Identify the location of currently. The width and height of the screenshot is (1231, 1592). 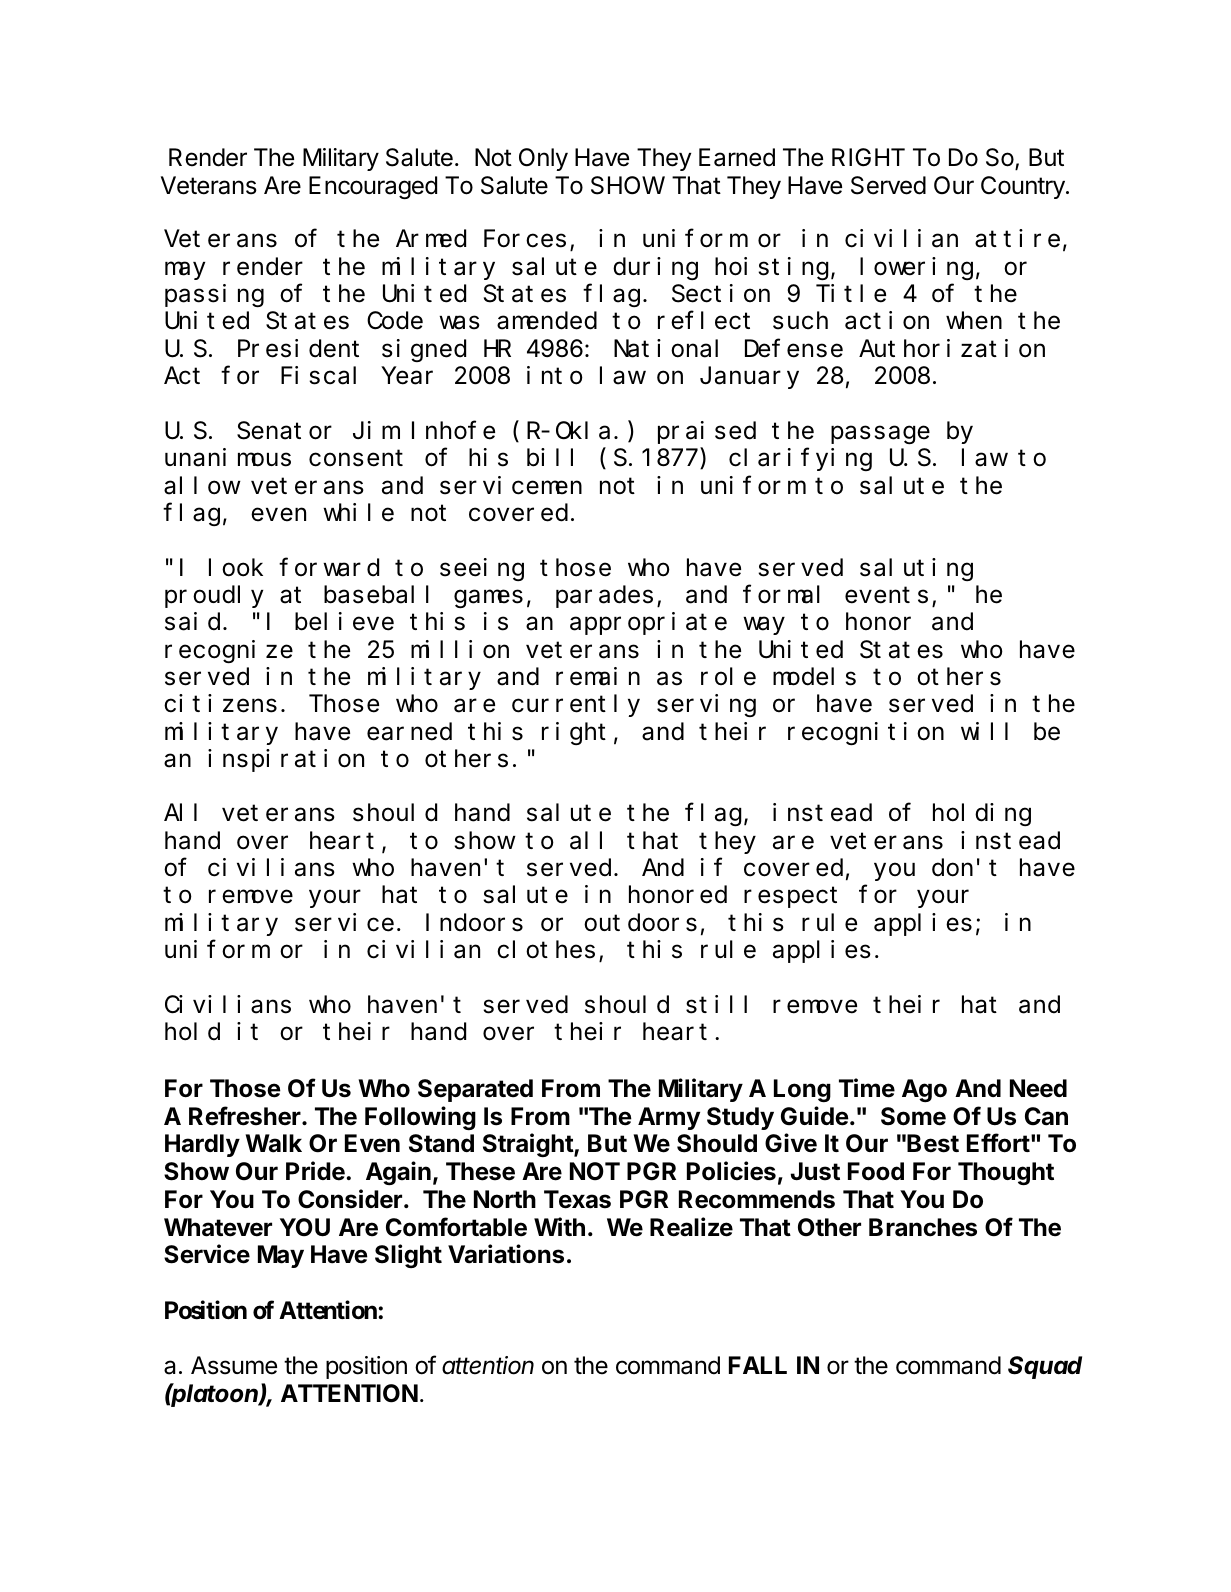
(576, 706).
